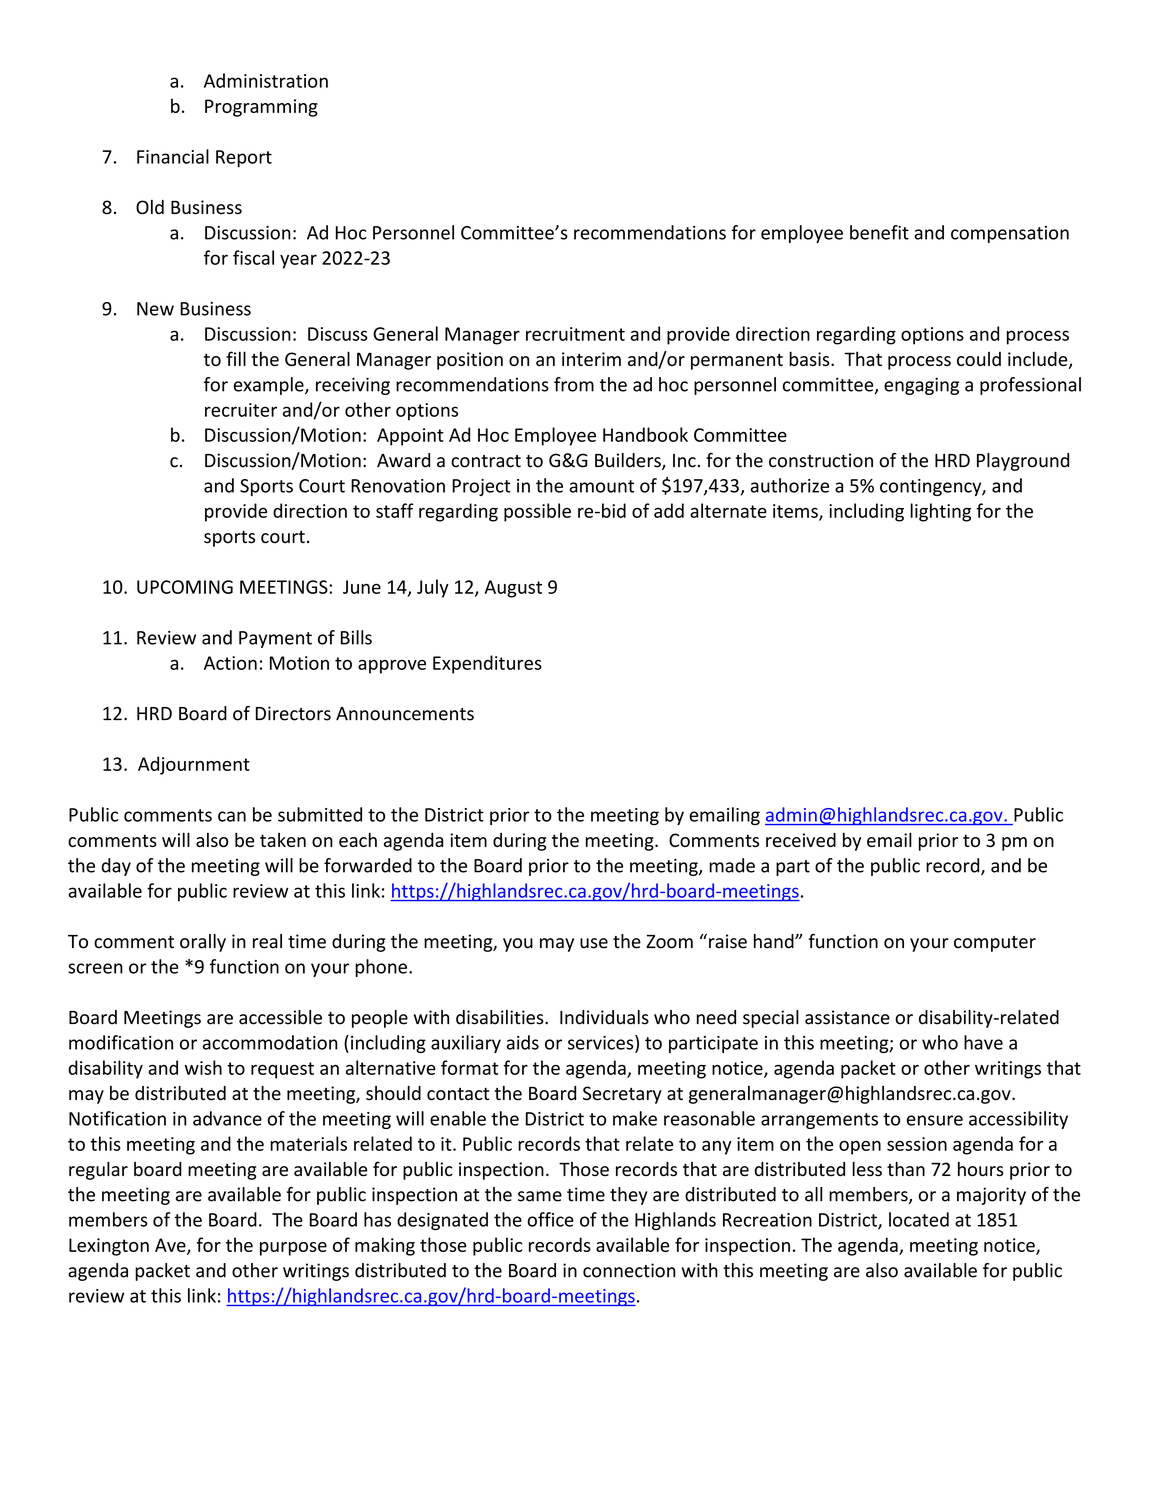 Image resolution: width=1153 pixels, height=1493 pixels. What do you see at coordinates (591, 359) in the screenshot?
I see `interim` at bounding box center [591, 359].
